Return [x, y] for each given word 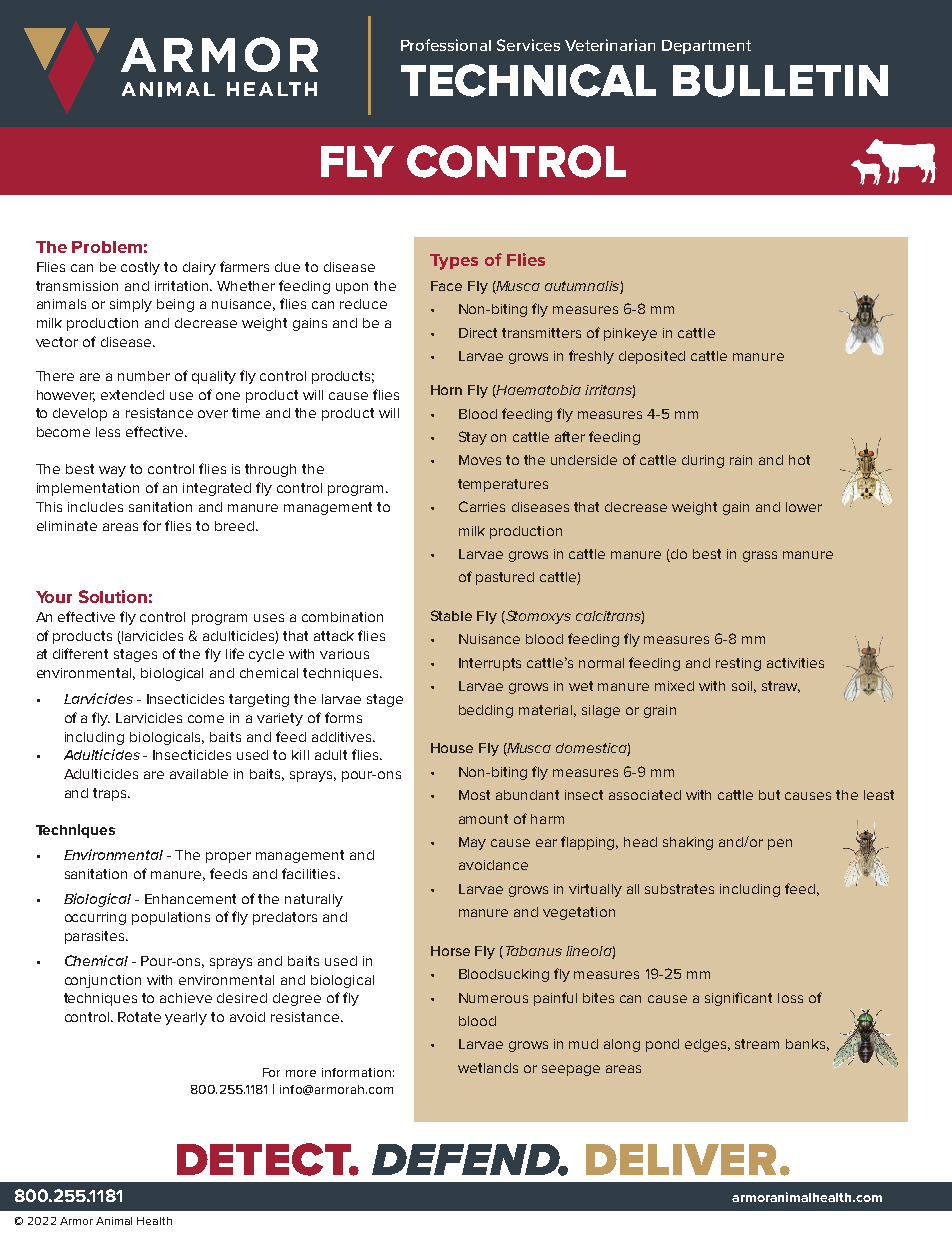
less [108, 432]
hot [799, 460]
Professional [446, 45]
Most [474, 795]
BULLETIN [780, 81]
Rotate [139, 1017]
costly [140, 268]
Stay [473, 438]
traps [111, 794]
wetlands [488, 1068]
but [769, 795]
